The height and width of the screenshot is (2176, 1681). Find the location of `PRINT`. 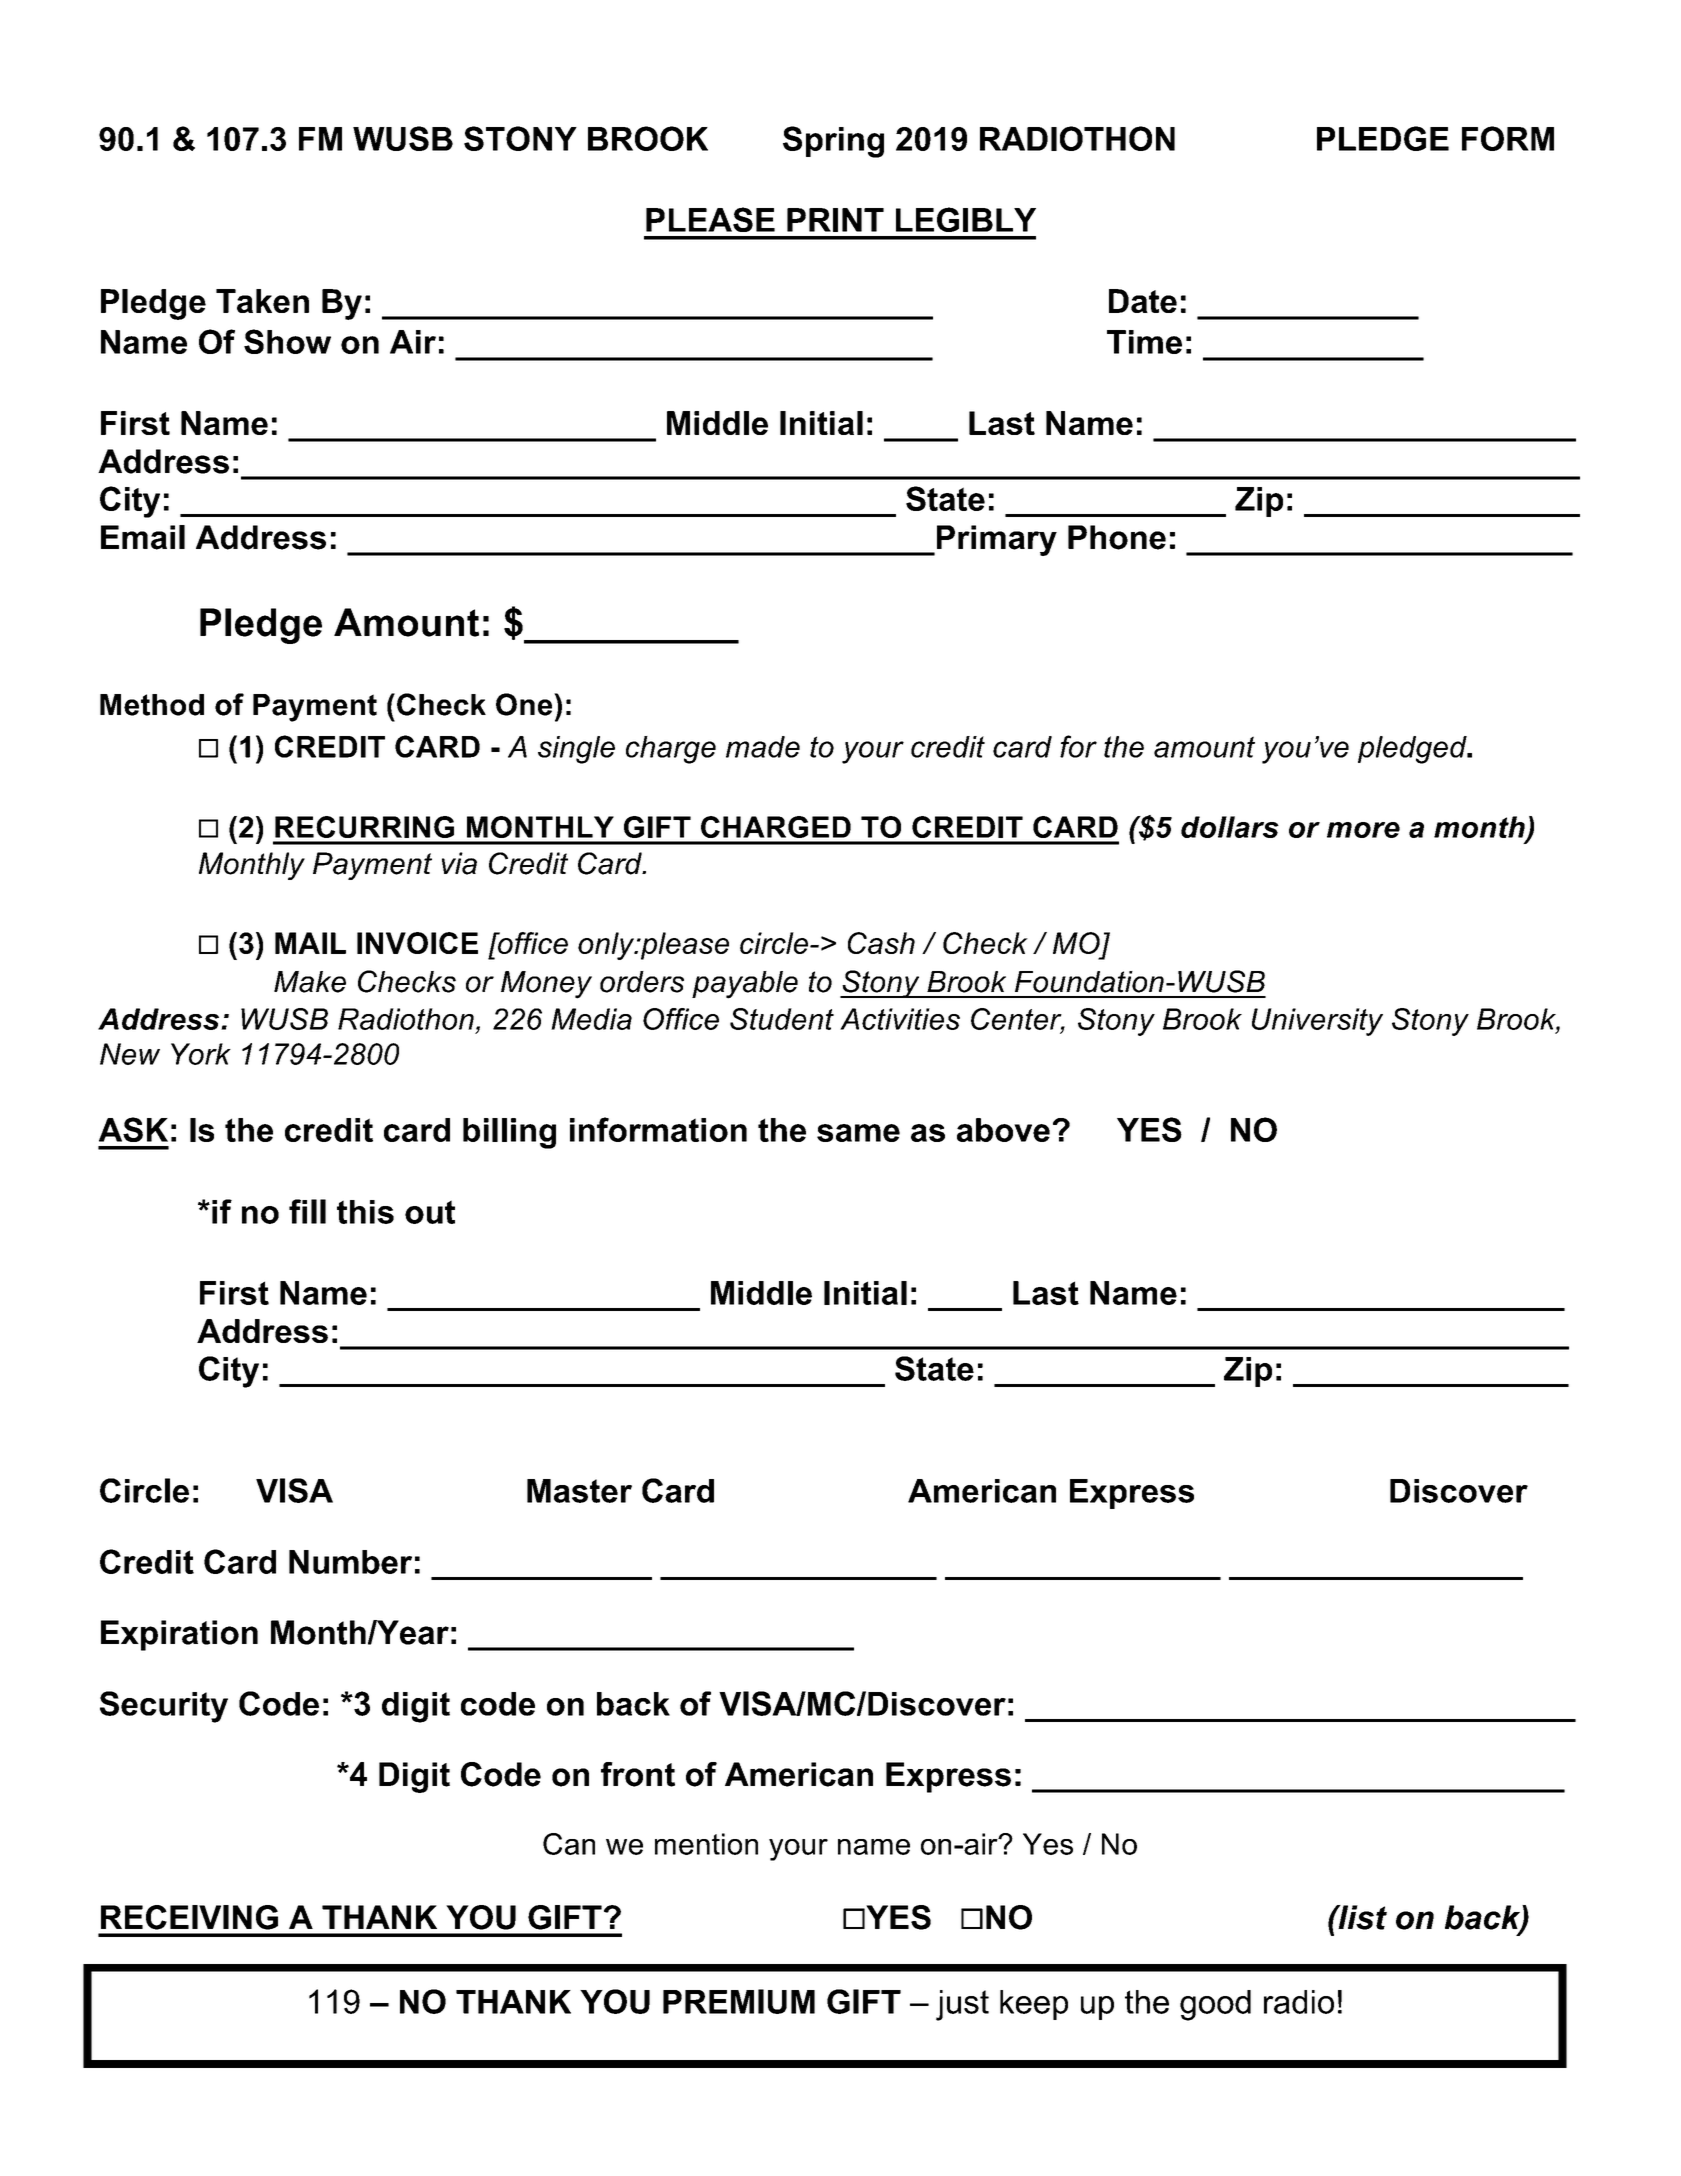

PRINT is located at coordinates (835, 220).
